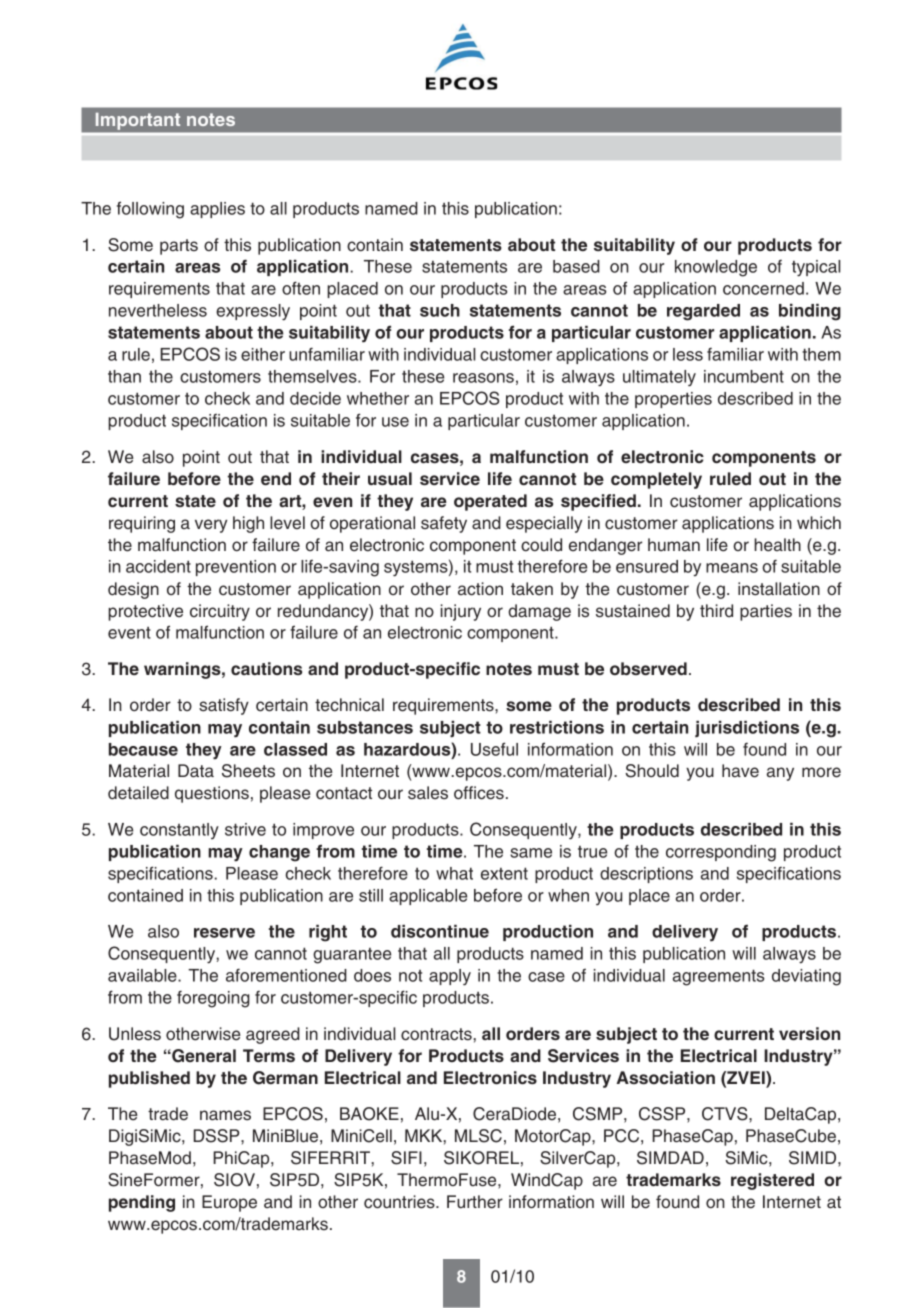 This screenshot has height=1308, width=924. Describe the element at coordinates (444, 524) in the screenshot. I see `safety` at that location.
